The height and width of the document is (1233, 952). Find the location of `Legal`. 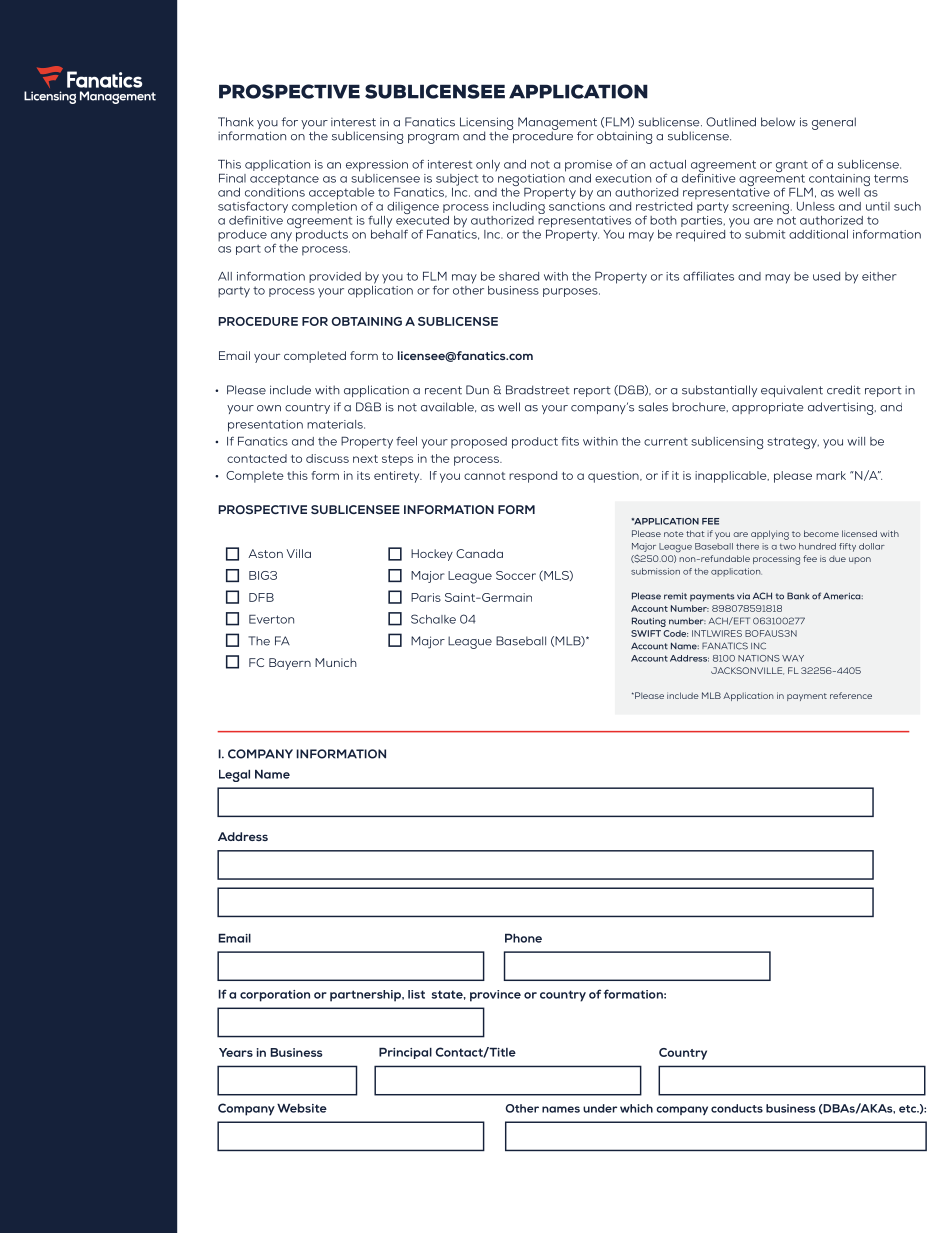

Legal is located at coordinates (234, 776).
